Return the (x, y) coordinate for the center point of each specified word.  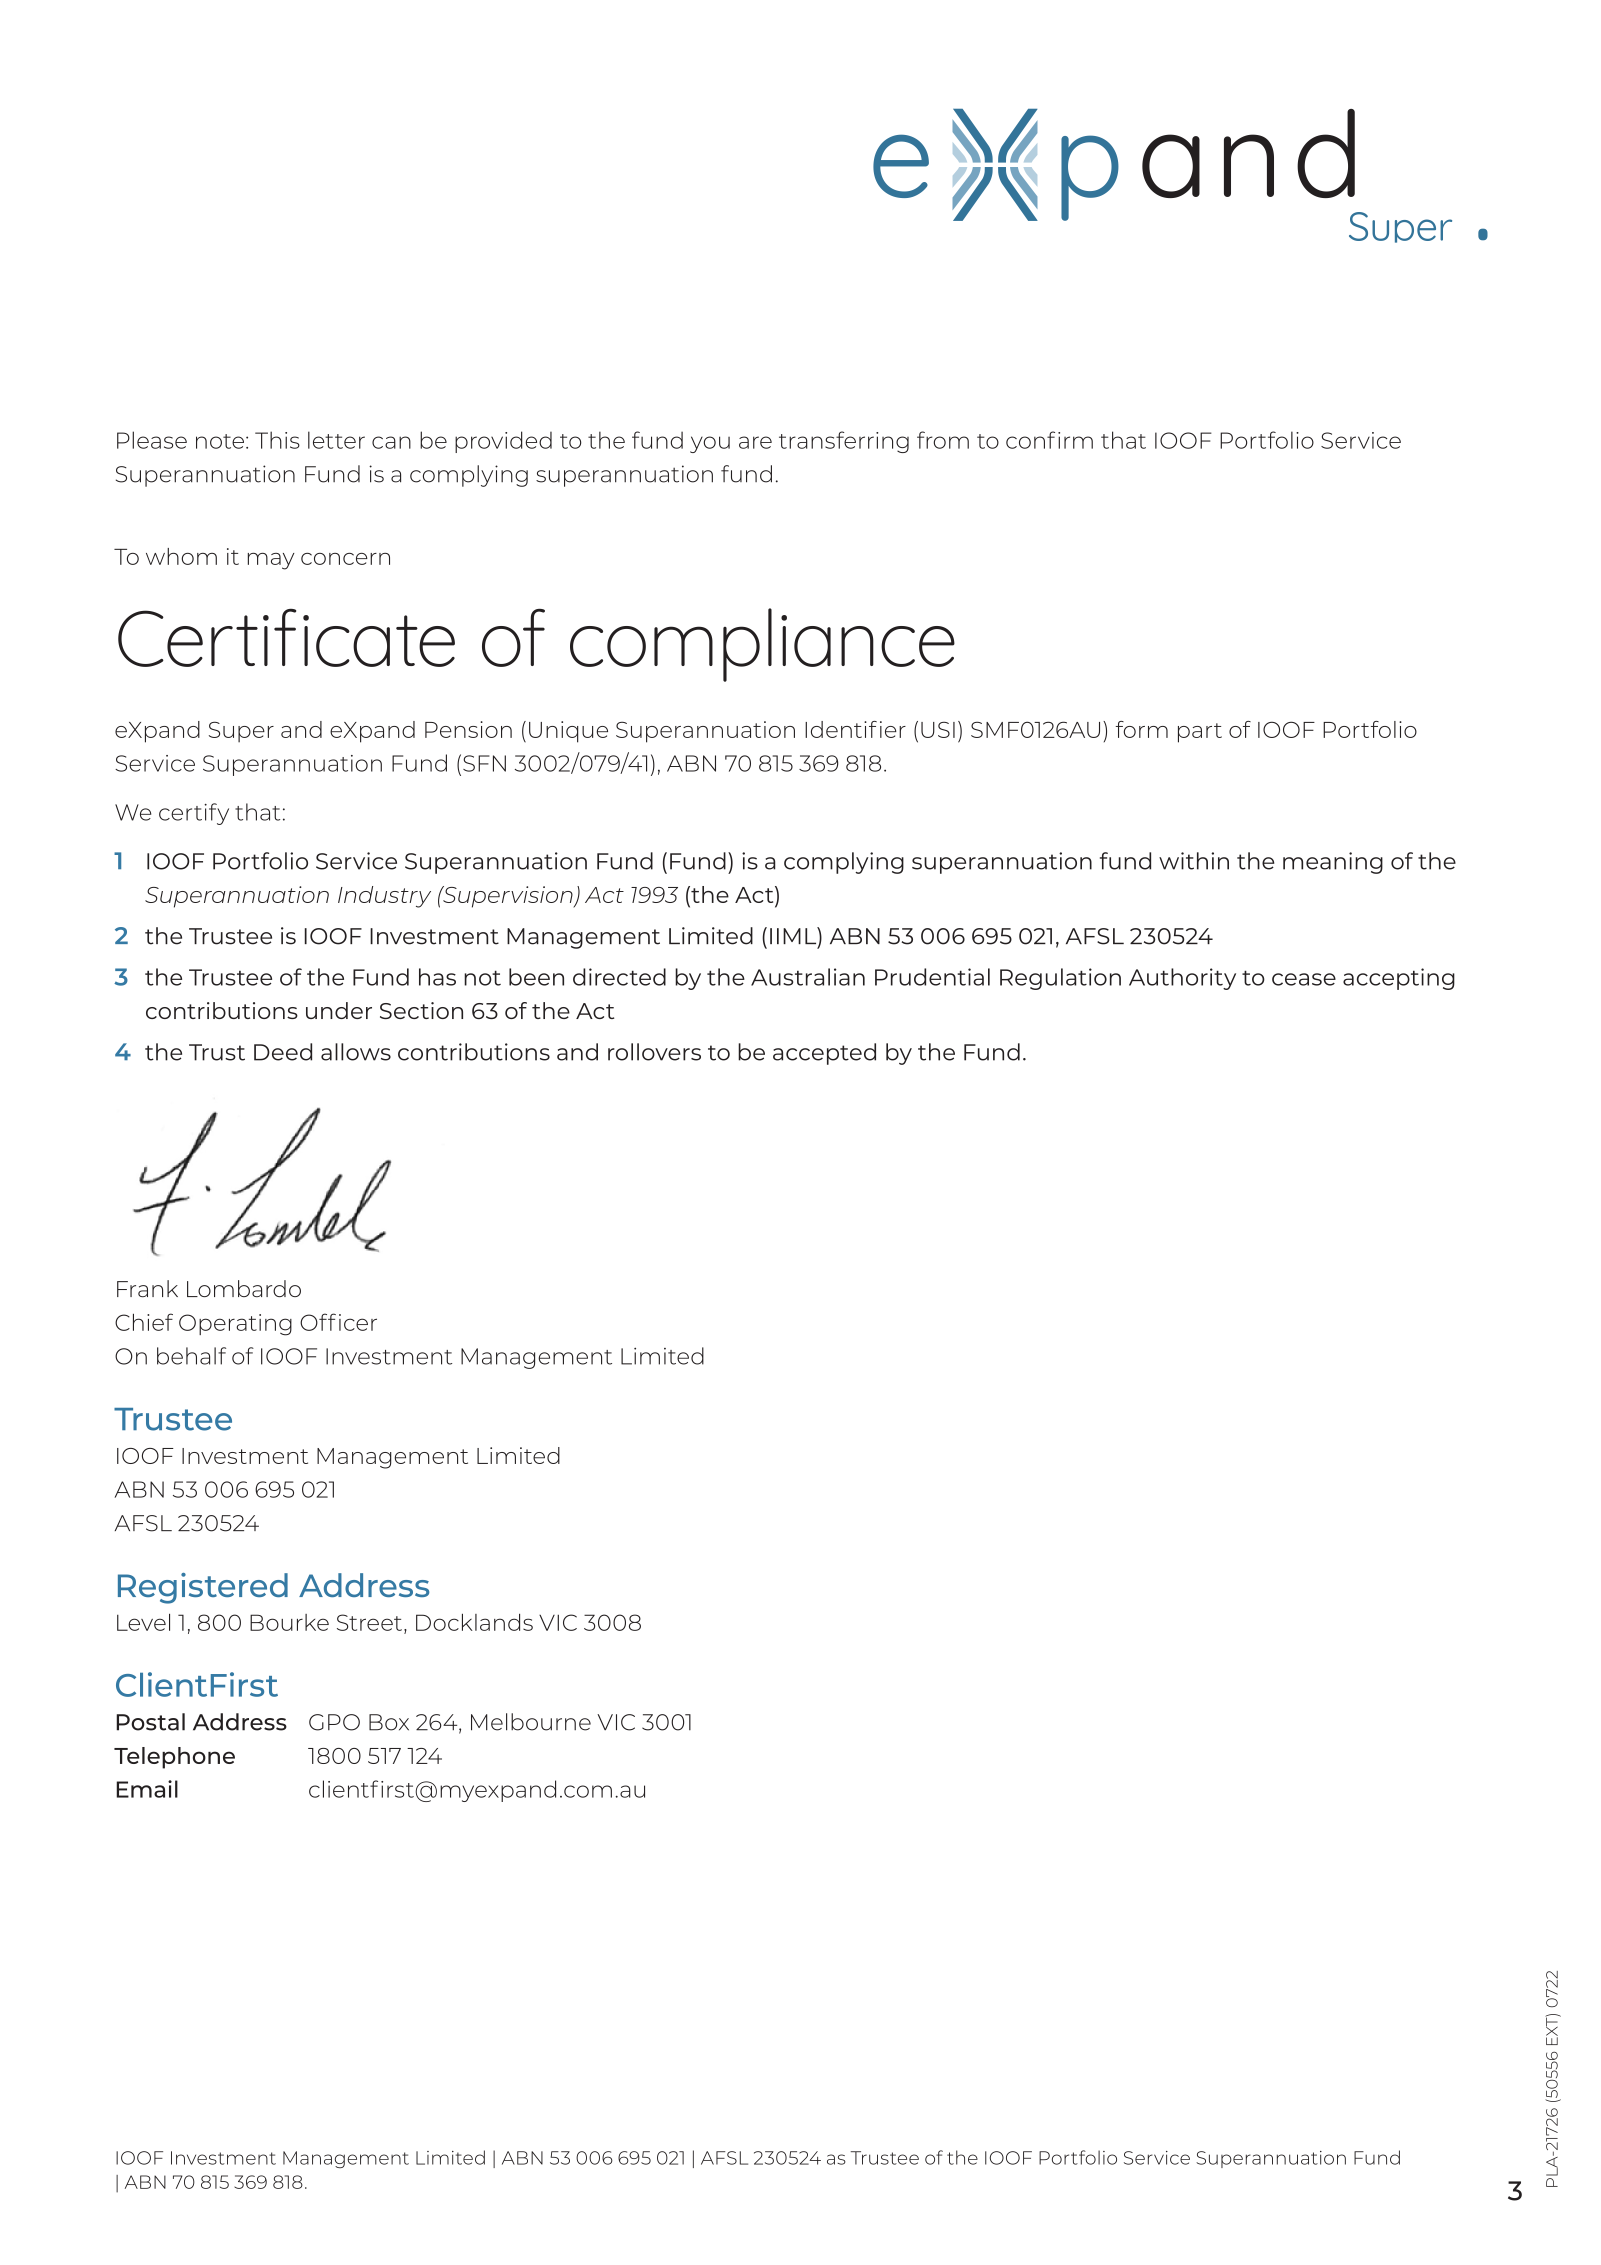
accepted (824, 1054)
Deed (283, 1052)
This (277, 440)
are (755, 442)
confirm (1049, 440)
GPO (334, 1722)
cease (1304, 979)
